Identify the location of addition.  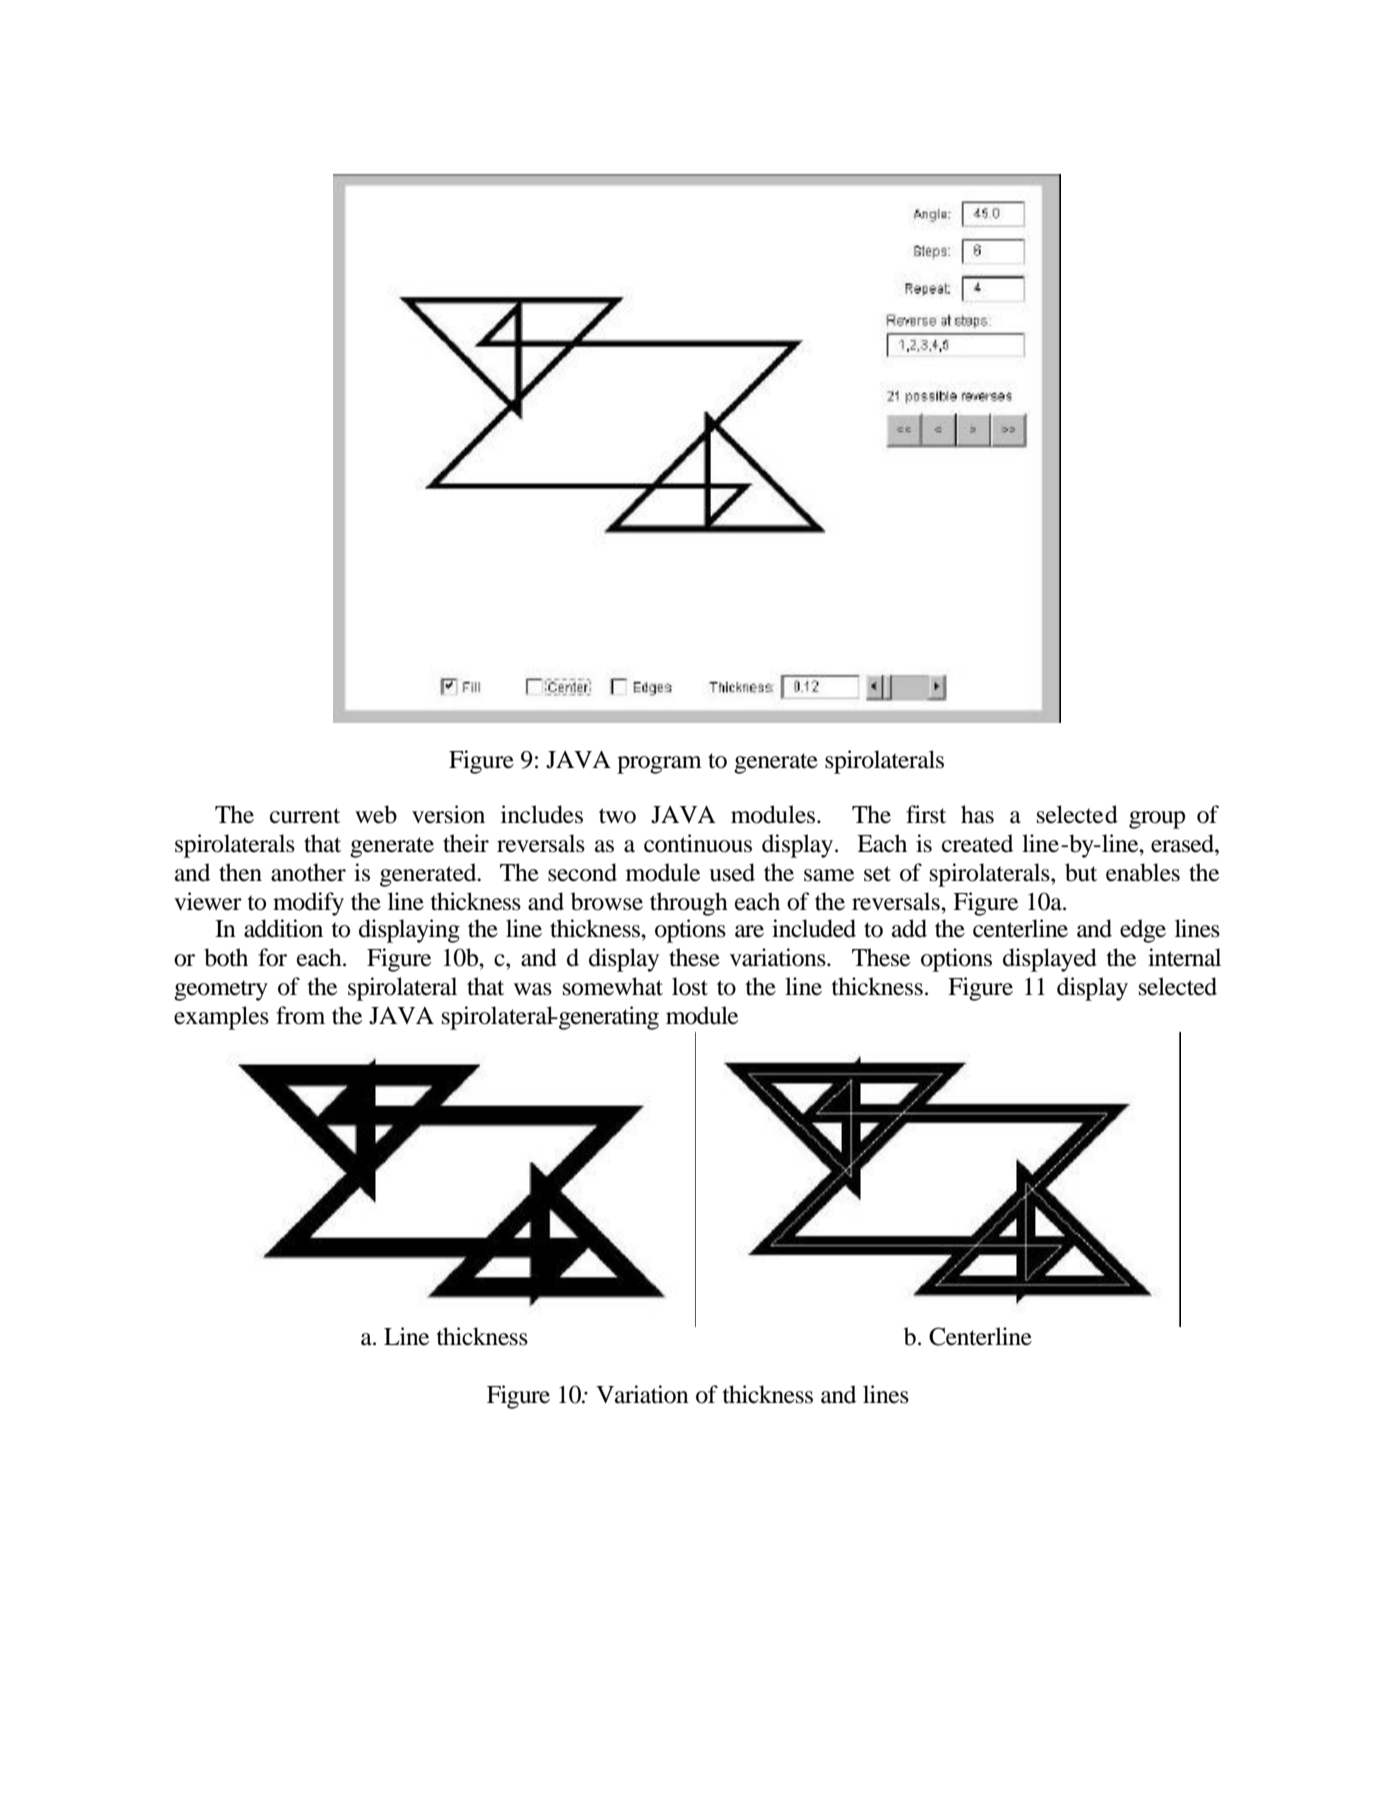
(283, 928).
